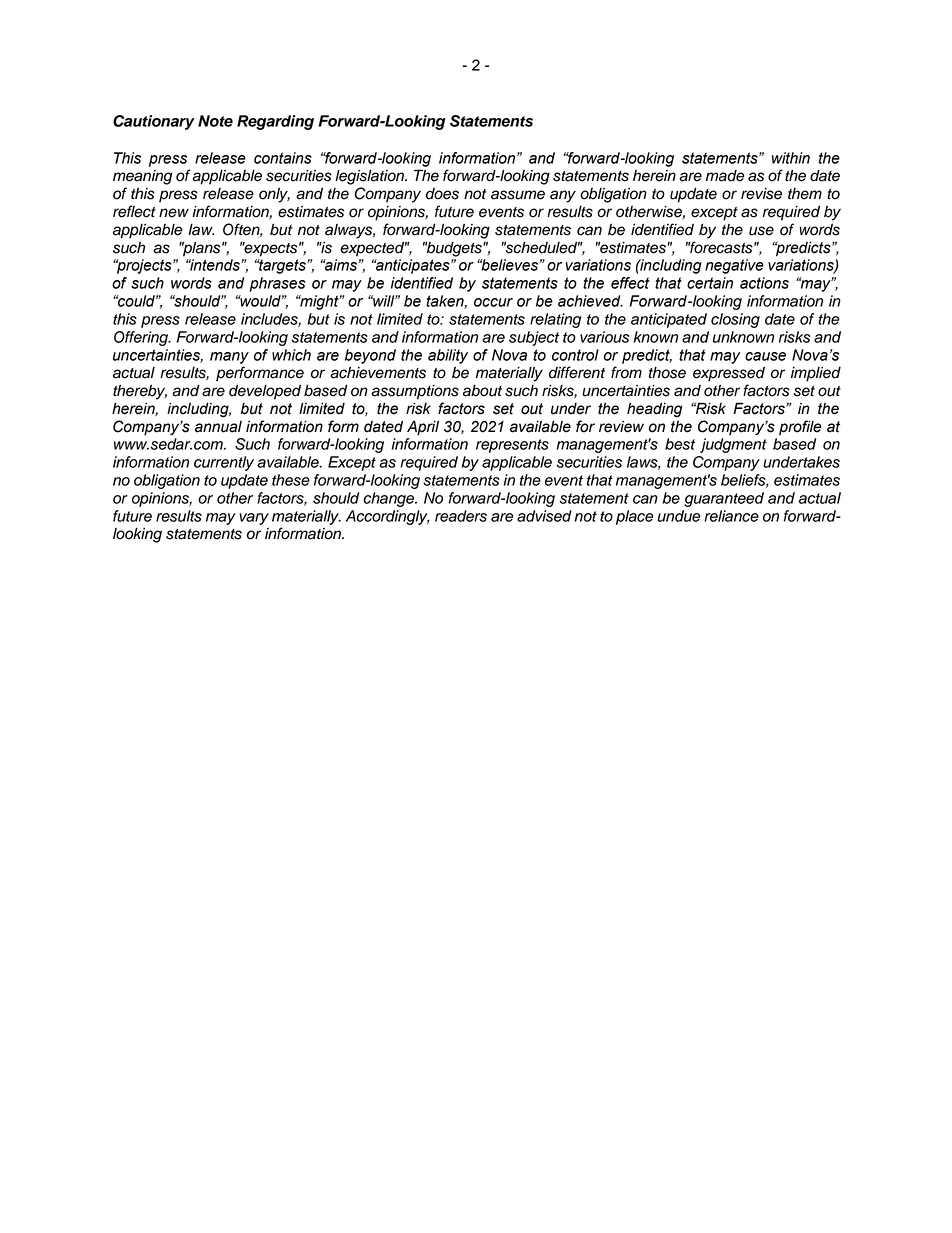 The image size is (952, 1233). Describe the element at coordinates (215, 121) in the screenshot. I see `Note` at that location.
